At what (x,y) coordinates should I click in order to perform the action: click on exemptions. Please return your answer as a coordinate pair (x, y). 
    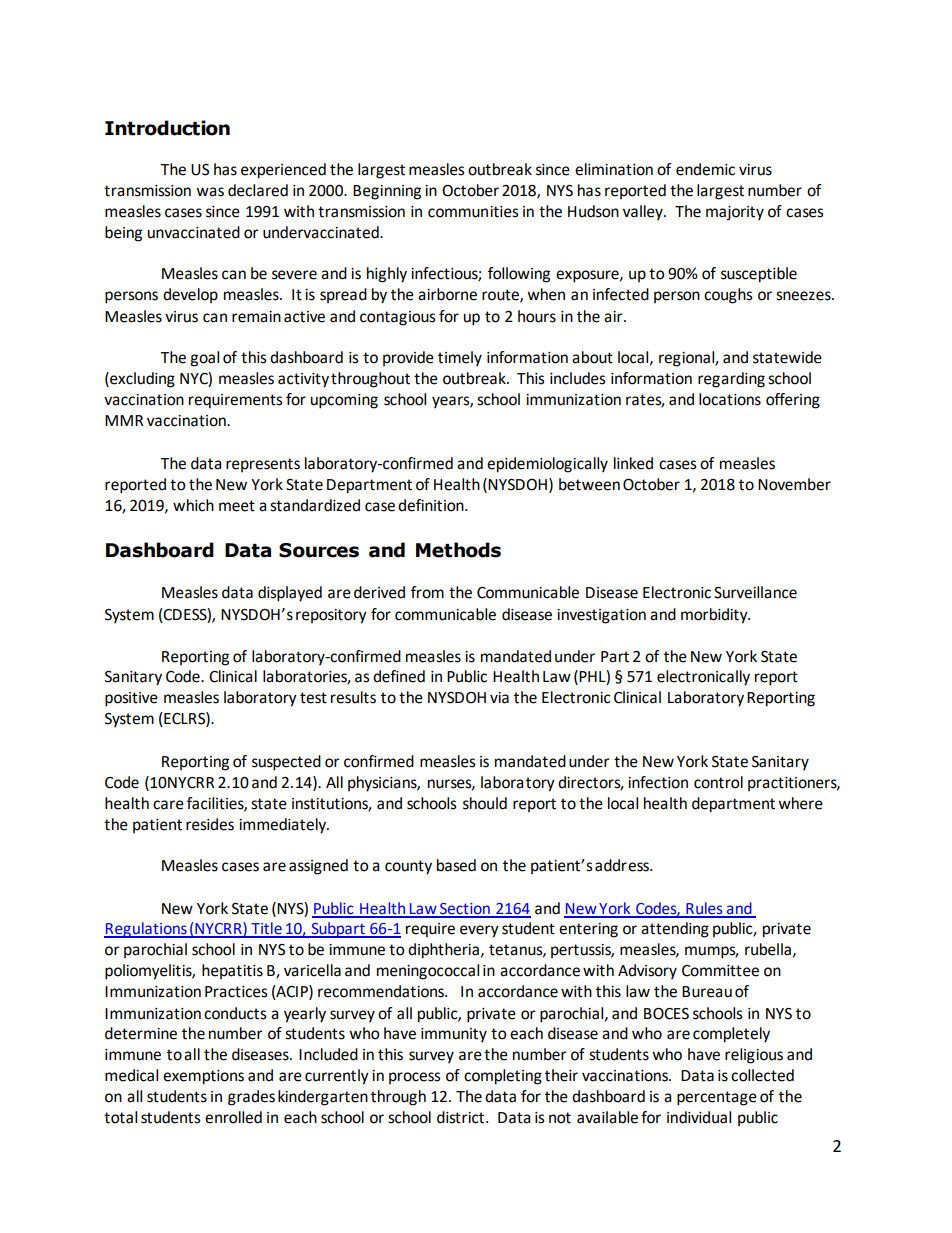
    Looking at the image, I should click on (203, 1077).
